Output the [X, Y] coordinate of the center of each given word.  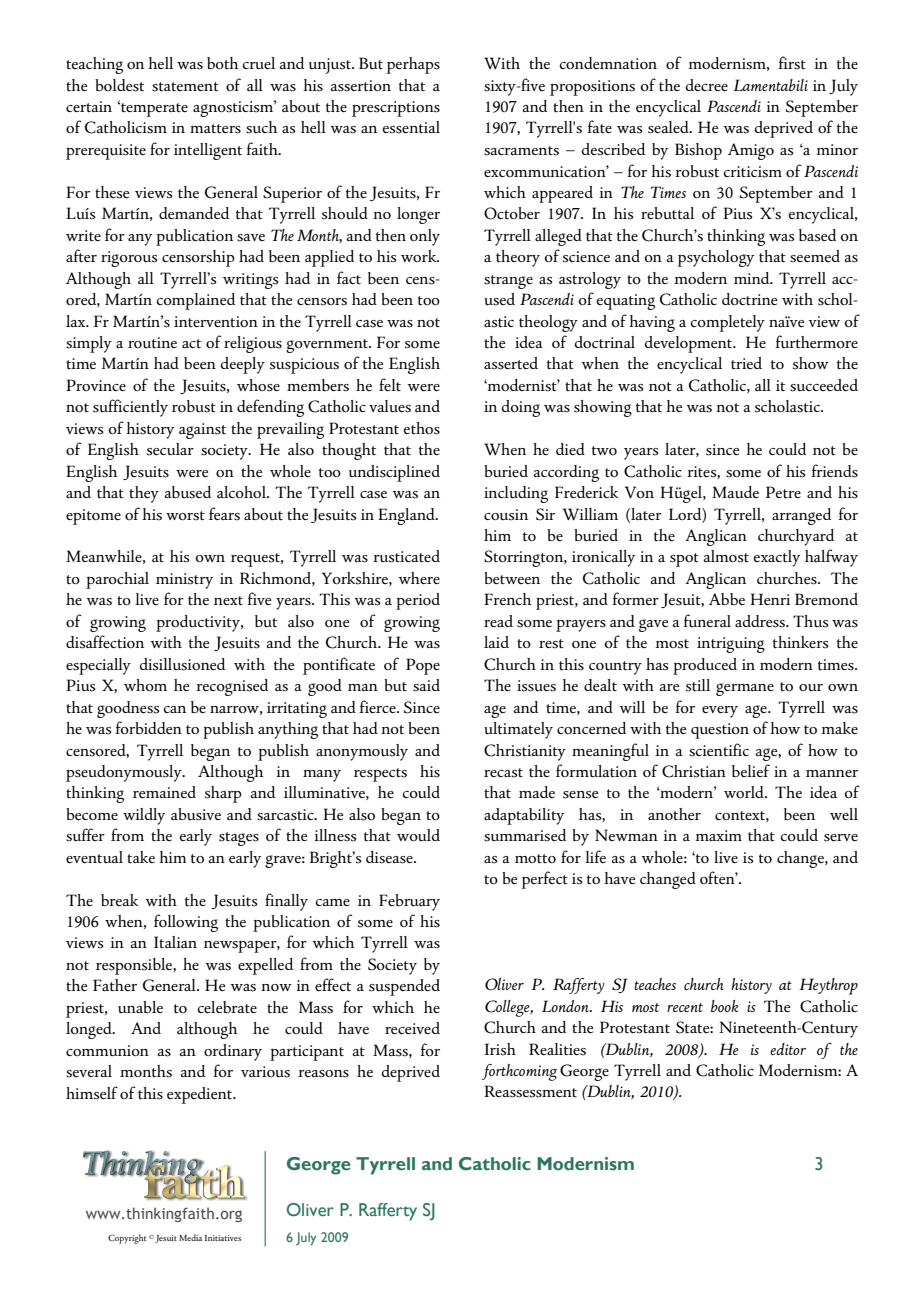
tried [746, 363]
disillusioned [182, 664]
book [724, 1006]
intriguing [731, 645]
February [409, 902]
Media [190, 1237]
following [186, 923]
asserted [511, 363]
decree [706, 85]
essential [411, 127]
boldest [119, 85]
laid [496, 642]
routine [152, 343]
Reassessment [530, 1091]
